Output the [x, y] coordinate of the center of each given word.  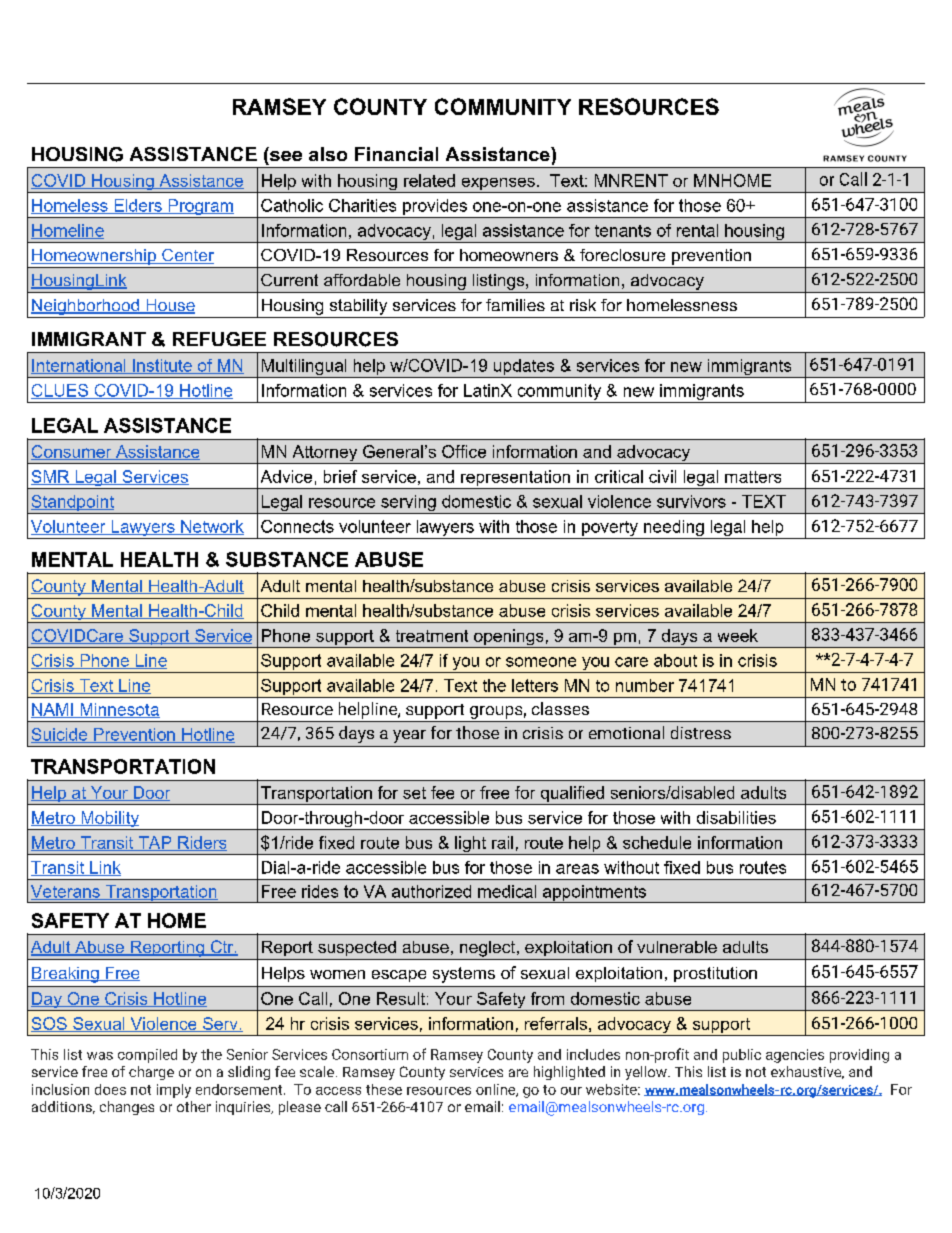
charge [151, 1073]
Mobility [110, 820]
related [429, 180]
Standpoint [72, 504]
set [414, 793]
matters [753, 477]
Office [464, 451]
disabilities [736, 817]
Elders [138, 206]
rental [697, 230]
